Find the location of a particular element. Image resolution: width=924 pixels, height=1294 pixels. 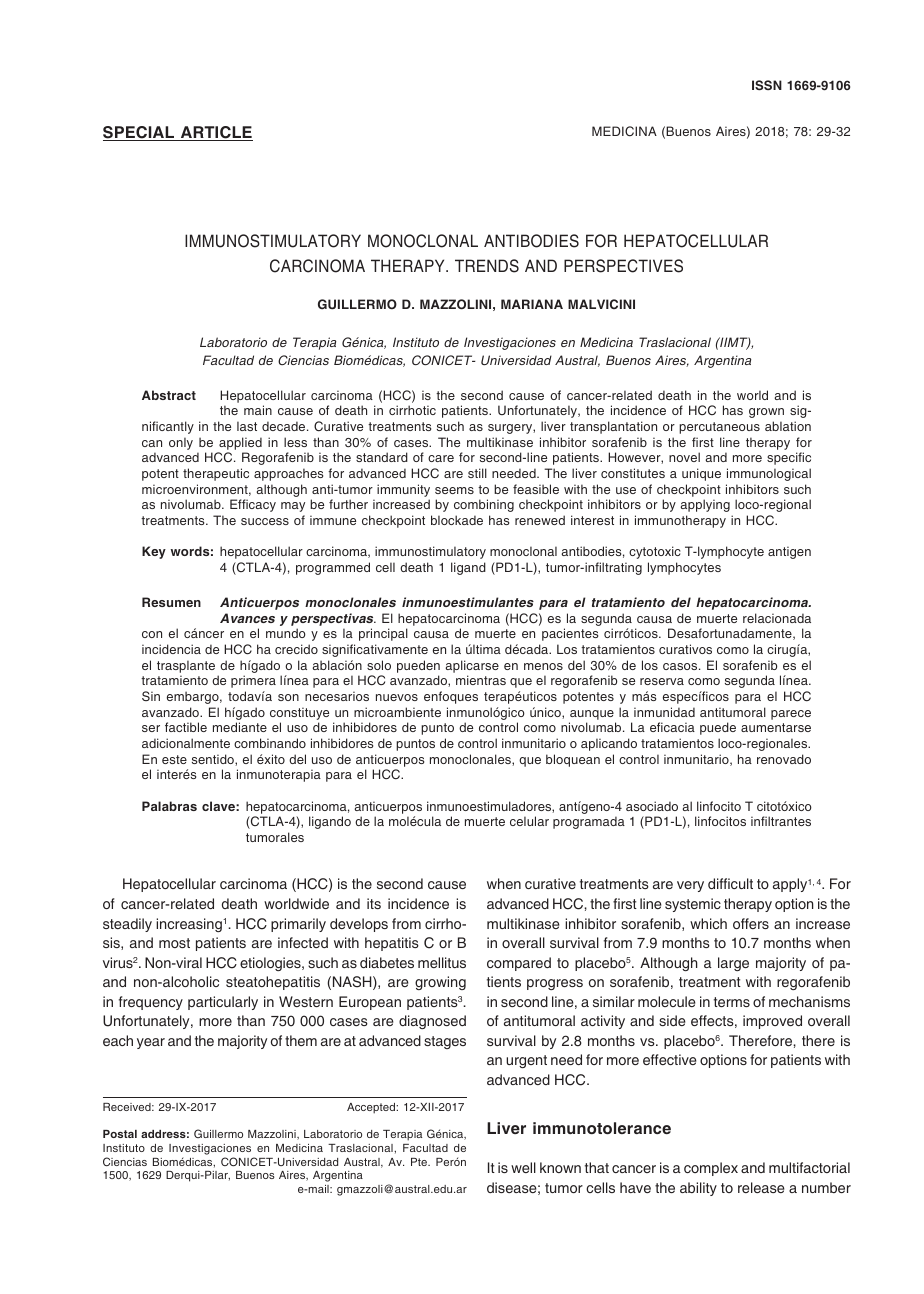

TRENDS is located at coordinates (487, 266).
